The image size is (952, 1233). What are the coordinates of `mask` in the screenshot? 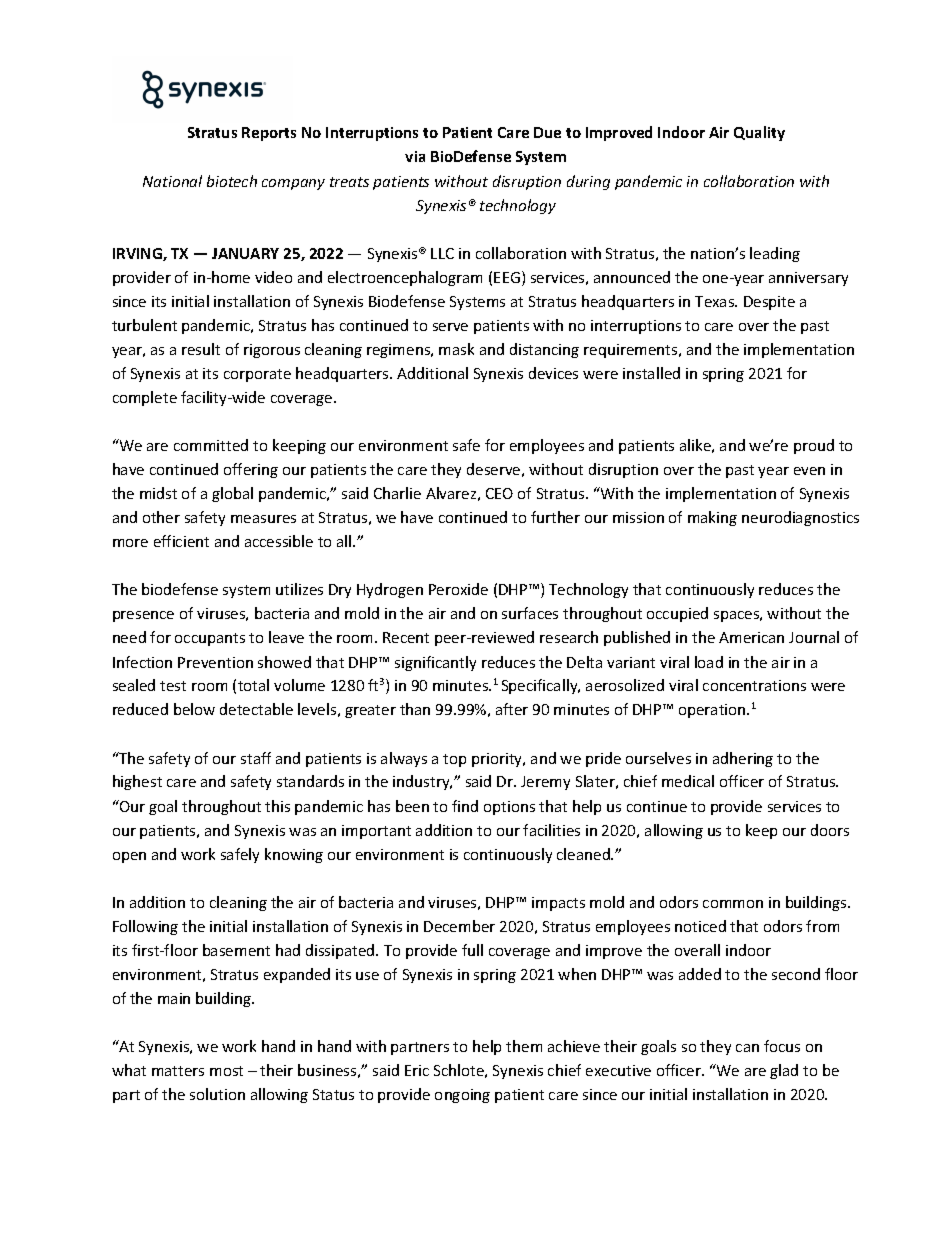 It's located at (456, 349).
